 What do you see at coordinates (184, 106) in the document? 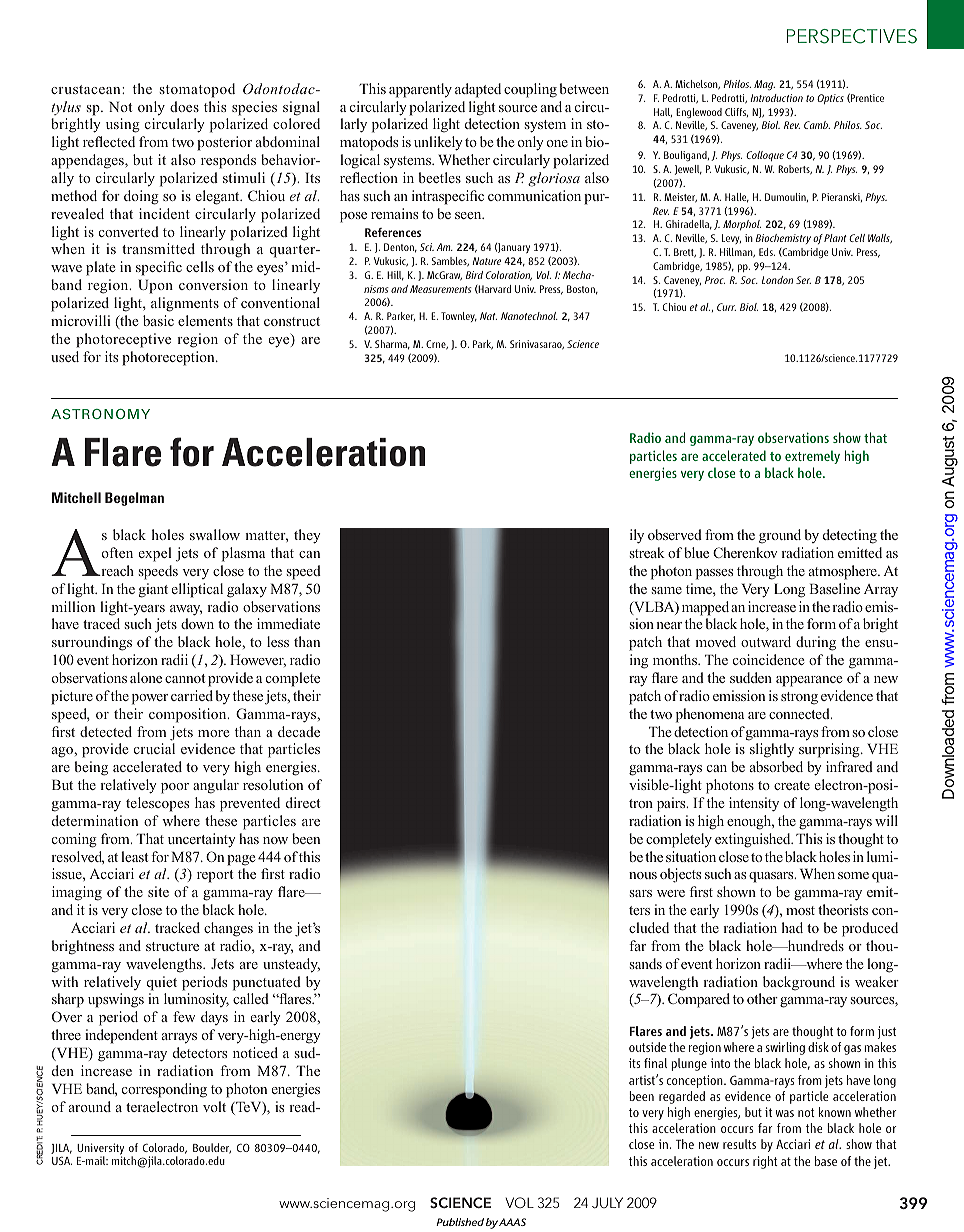
I see `does` at bounding box center [184, 106].
